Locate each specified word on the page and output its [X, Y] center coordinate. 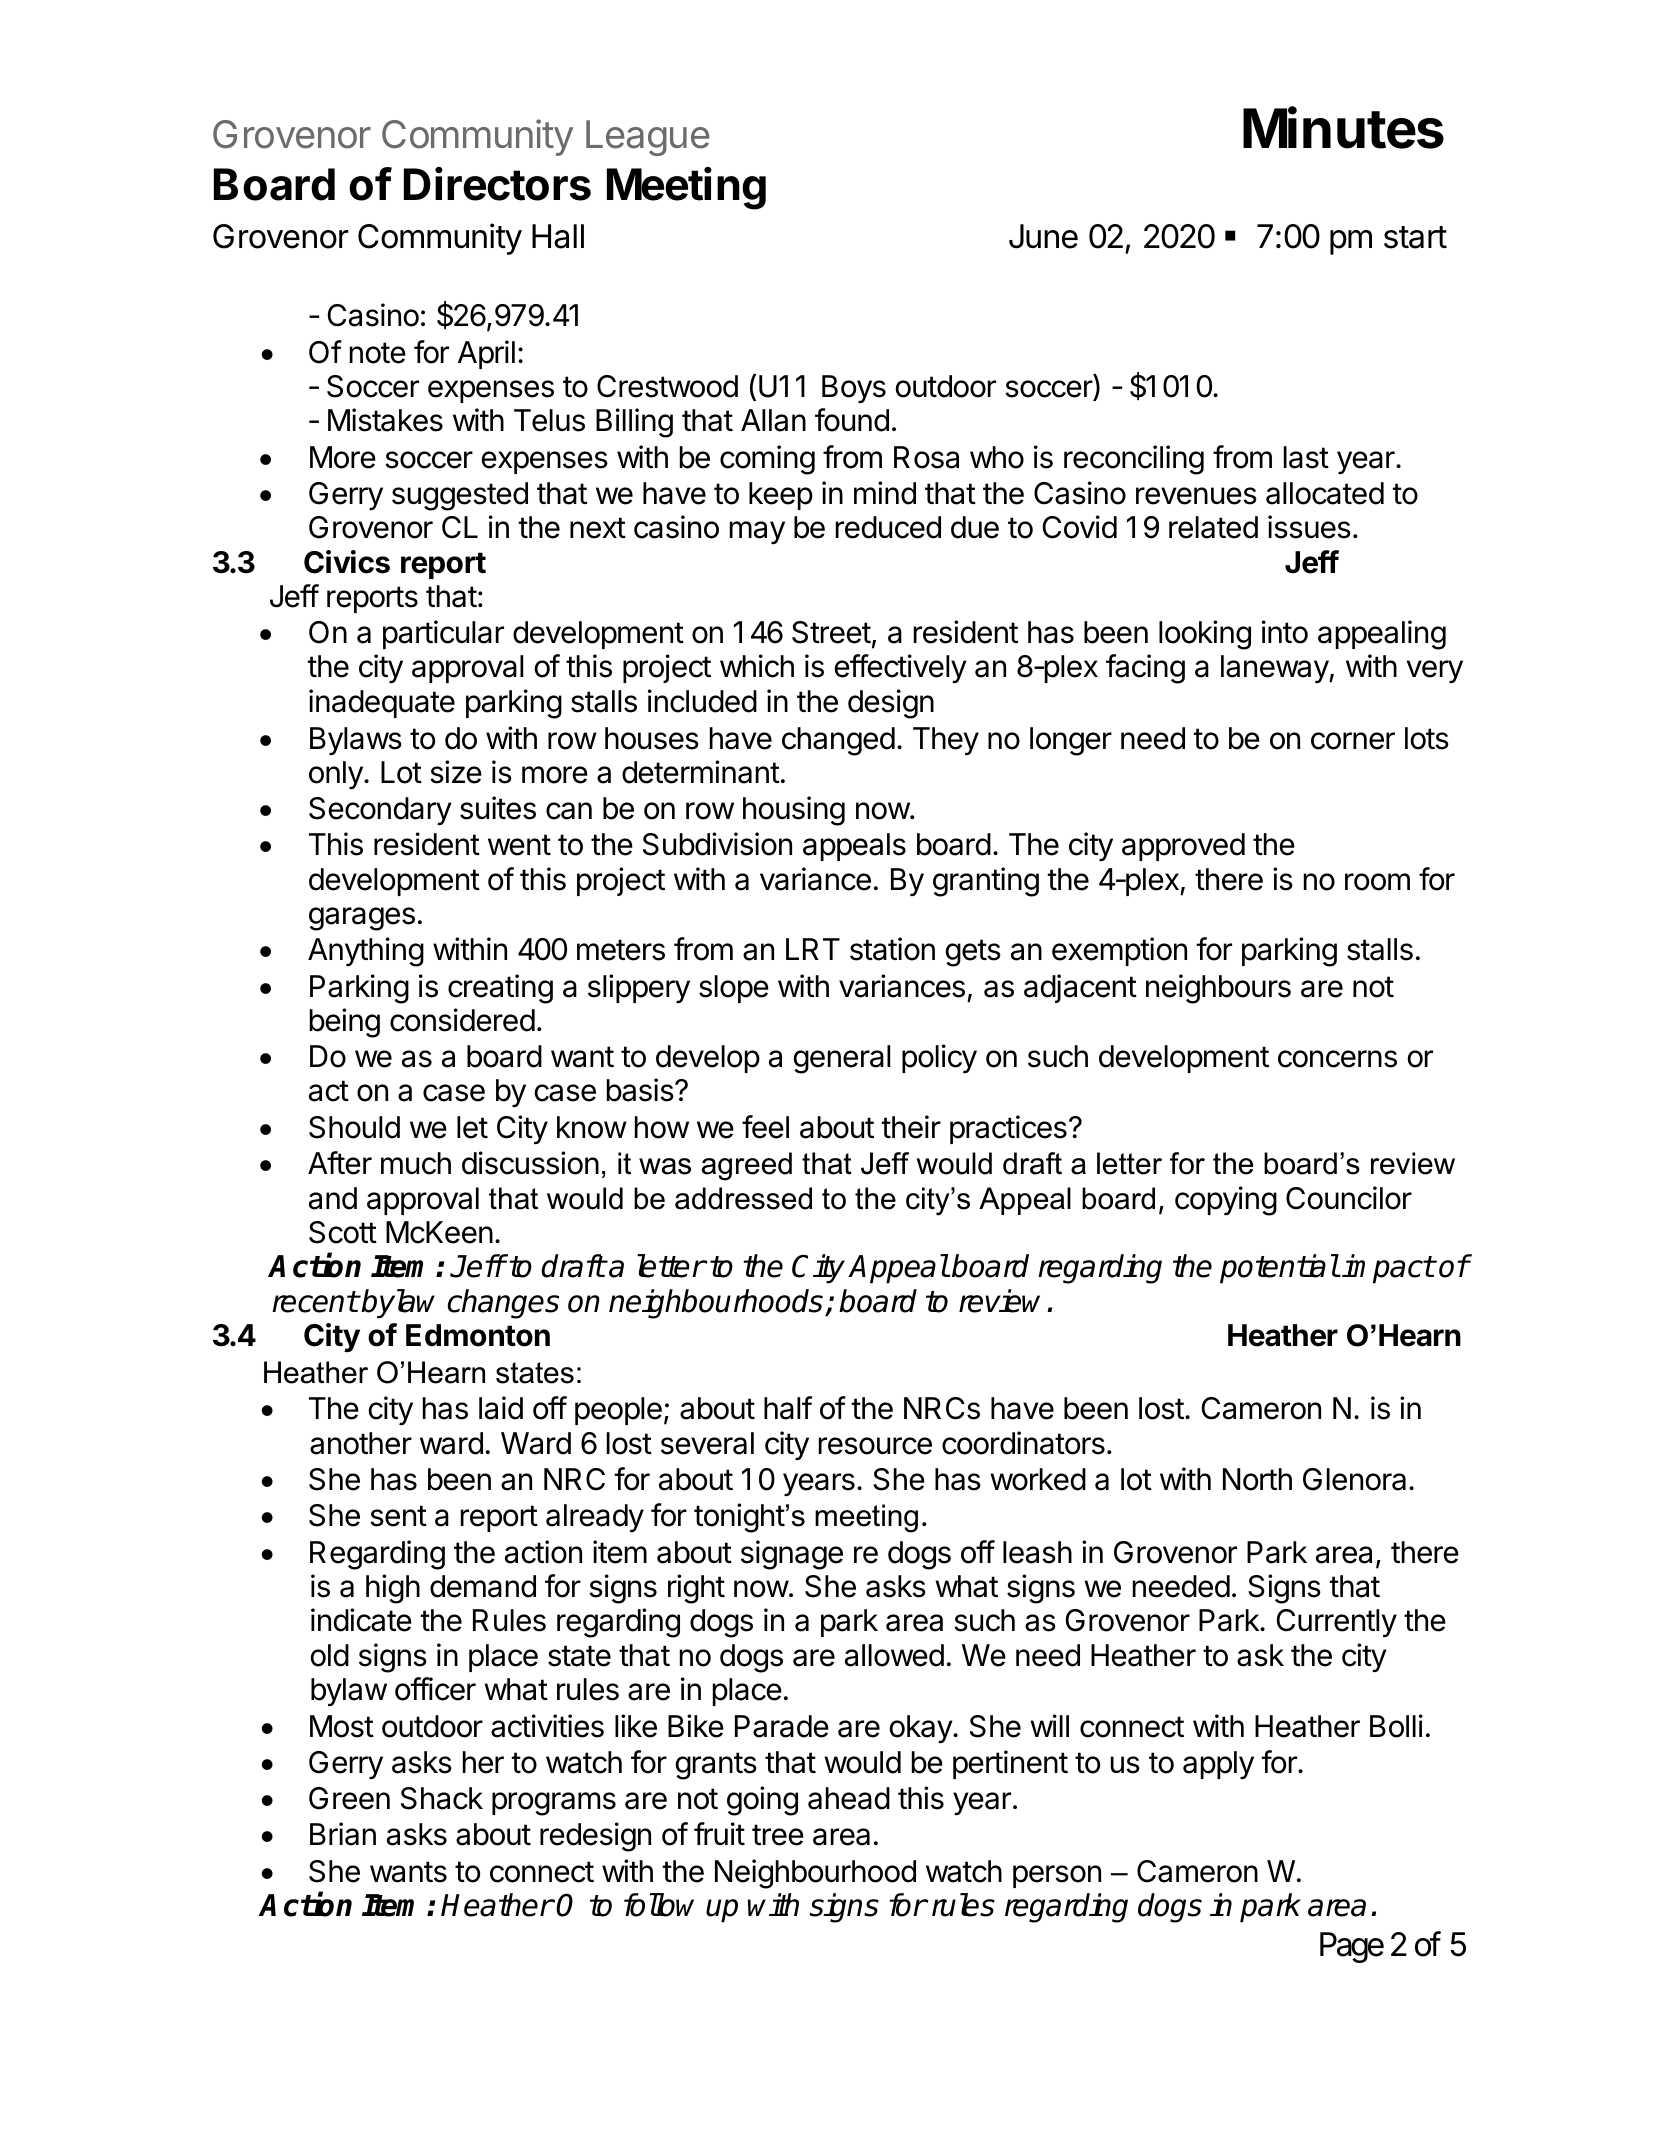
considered [462, 1020]
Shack [442, 1798]
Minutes [1343, 128]
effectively [901, 668]
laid [501, 1408]
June [1043, 236]
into [1285, 632]
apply [1218, 1765]
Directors [497, 184]
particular [443, 634]
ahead [849, 1798]
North [1257, 1479]
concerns [1337, 1059]
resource [875, 1446]
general [841, 1059]
